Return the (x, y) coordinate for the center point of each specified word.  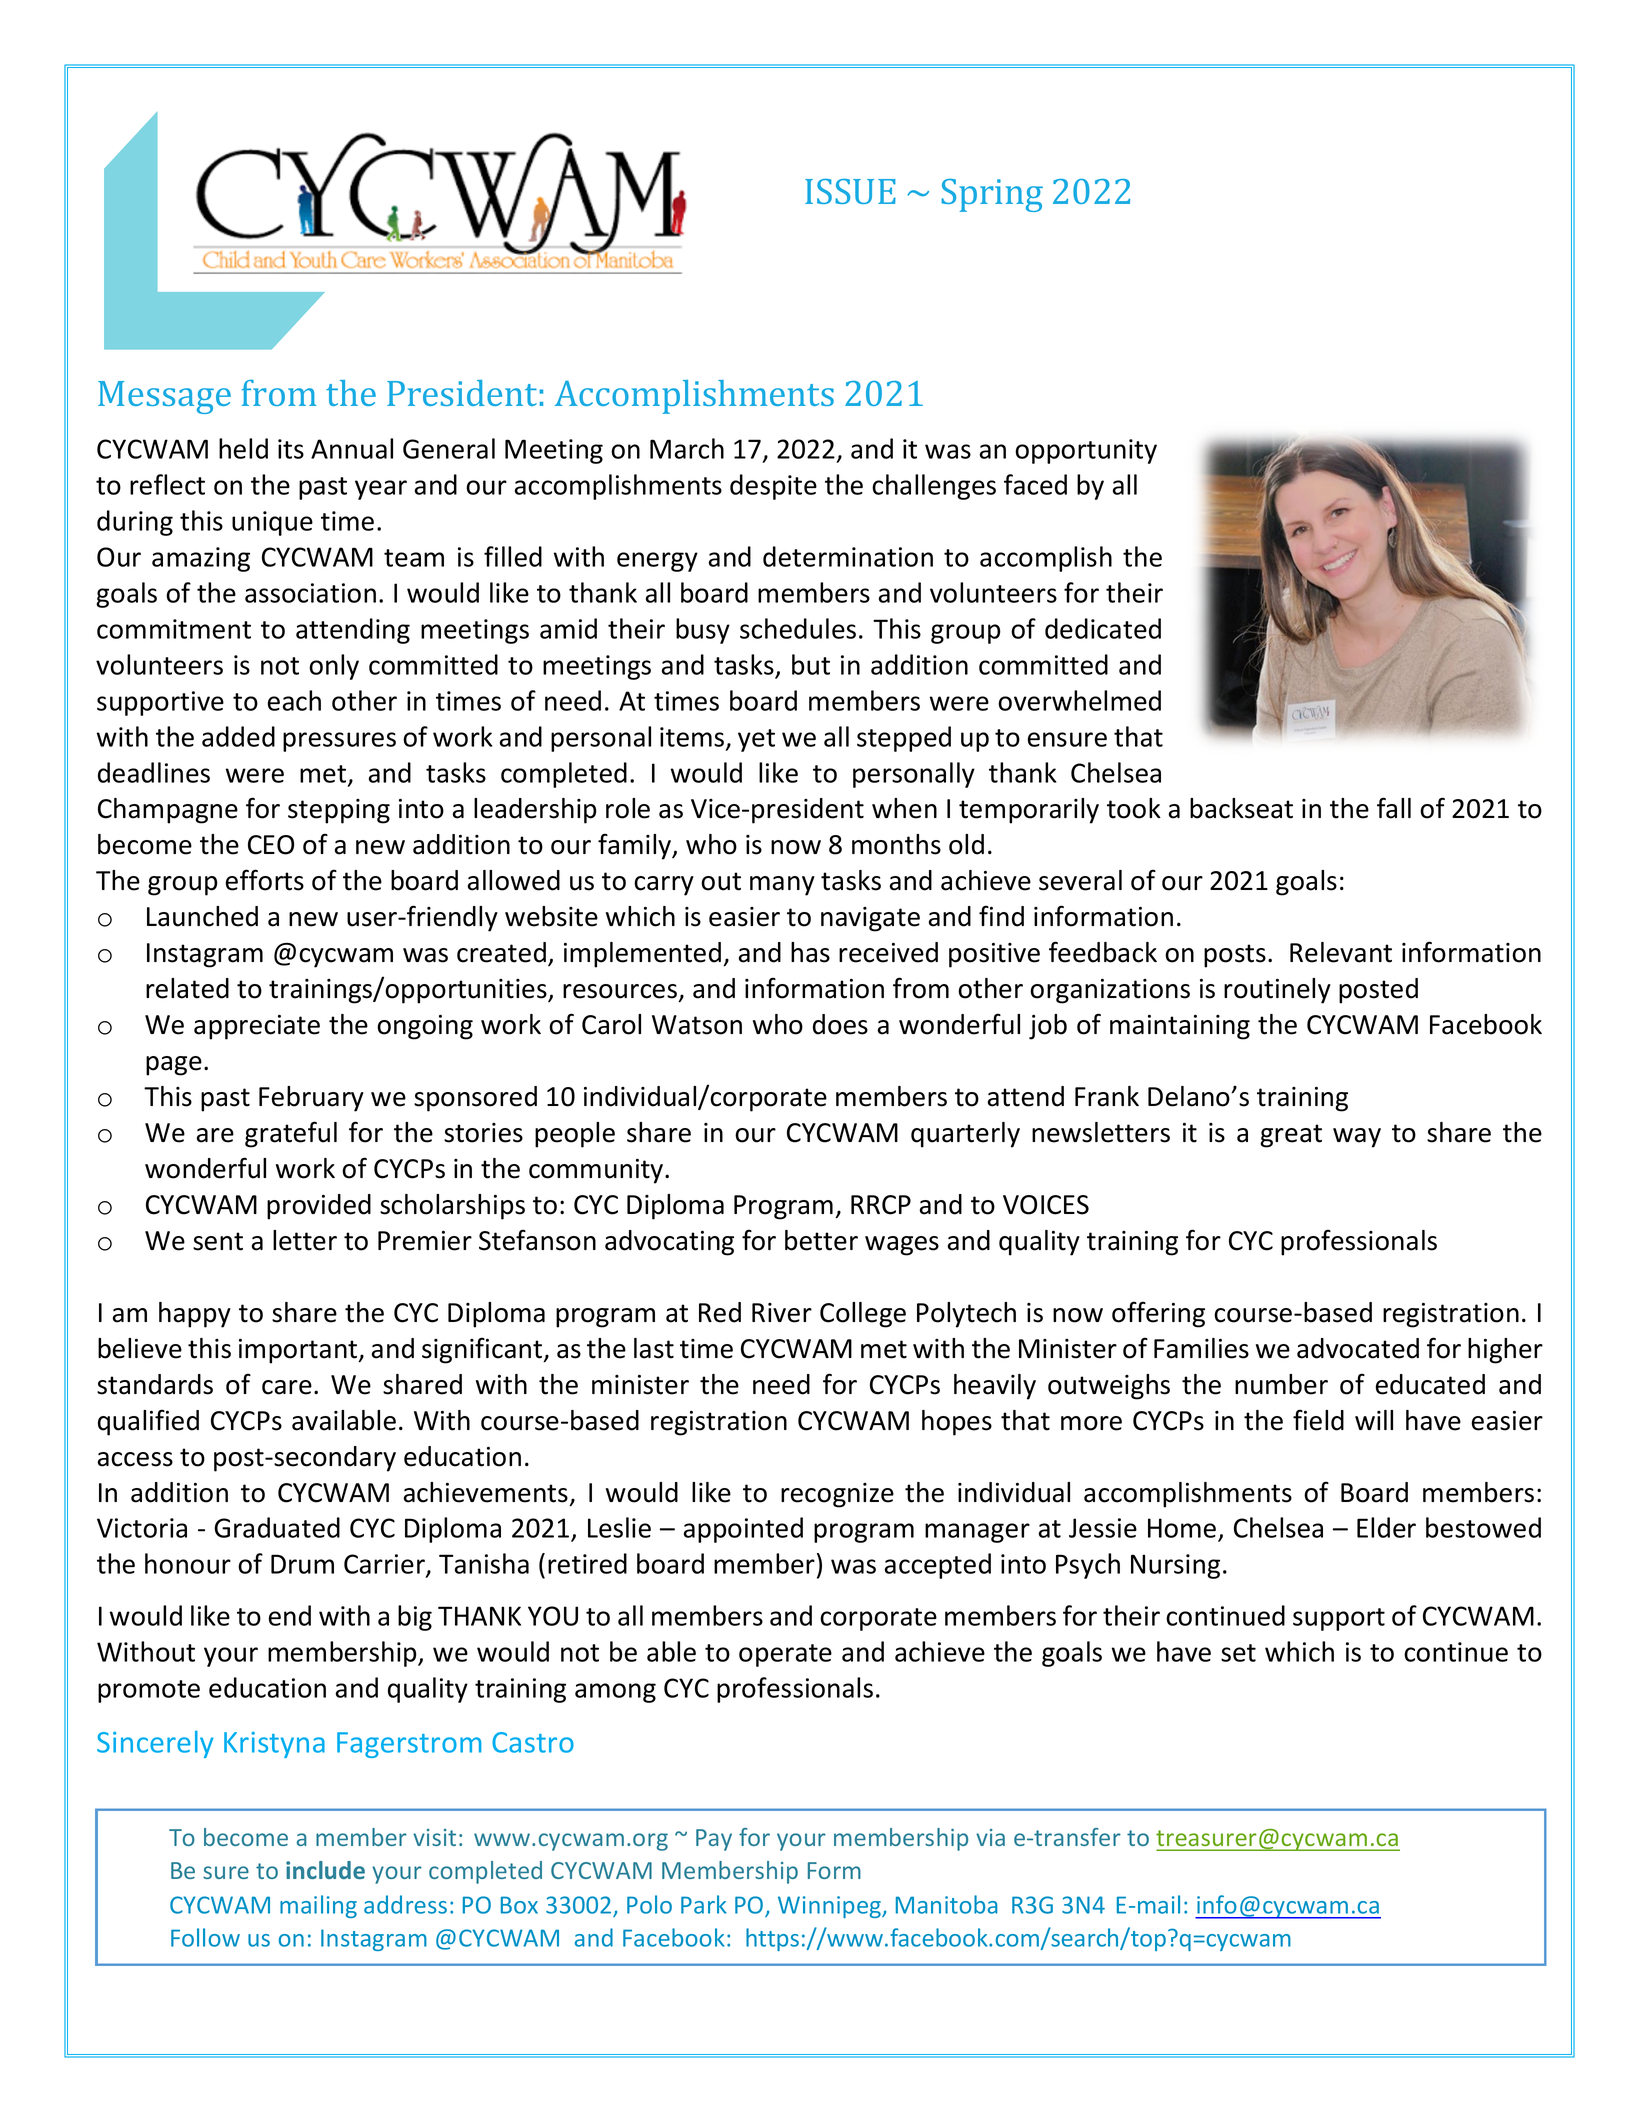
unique (272, 523)
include (325, 1870)
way (1357, 1138)
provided (319, 1207)
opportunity (1086, 451)
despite (773, 487)
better (821, 1240)
